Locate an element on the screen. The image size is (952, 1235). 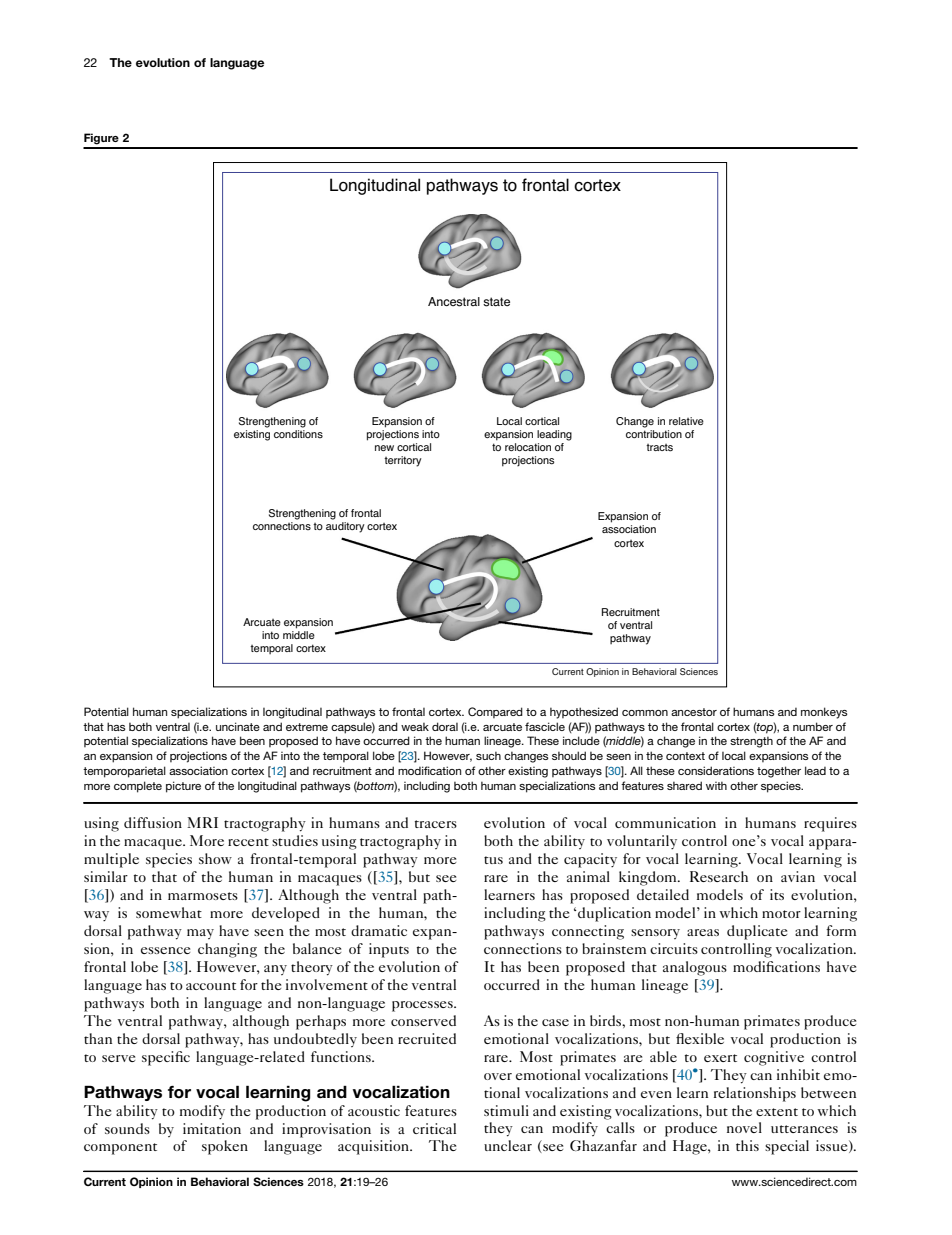
Compared is located at coordinates (495, 712).
